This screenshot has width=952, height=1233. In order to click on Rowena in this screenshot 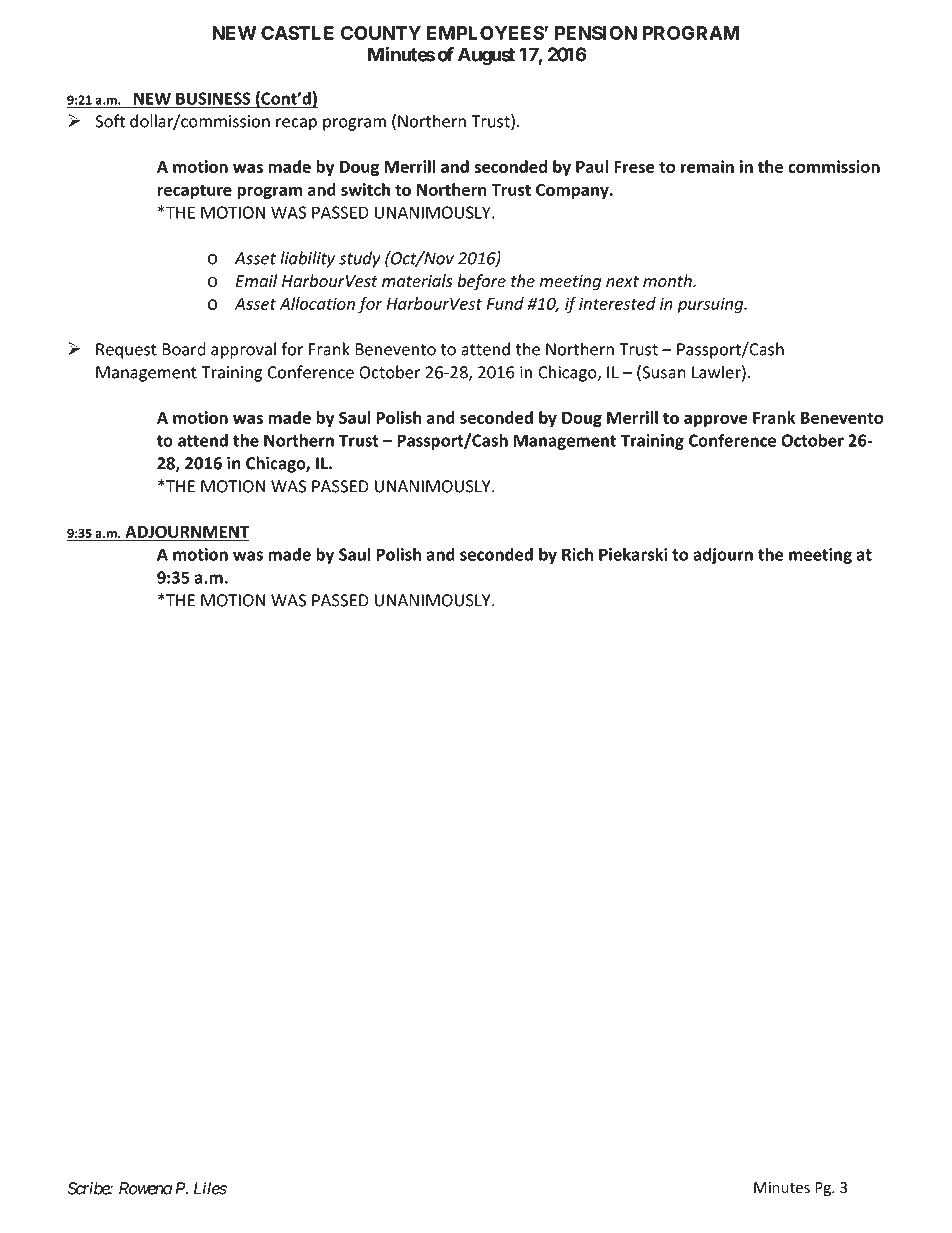, I will do `click(145, 1188)`.
